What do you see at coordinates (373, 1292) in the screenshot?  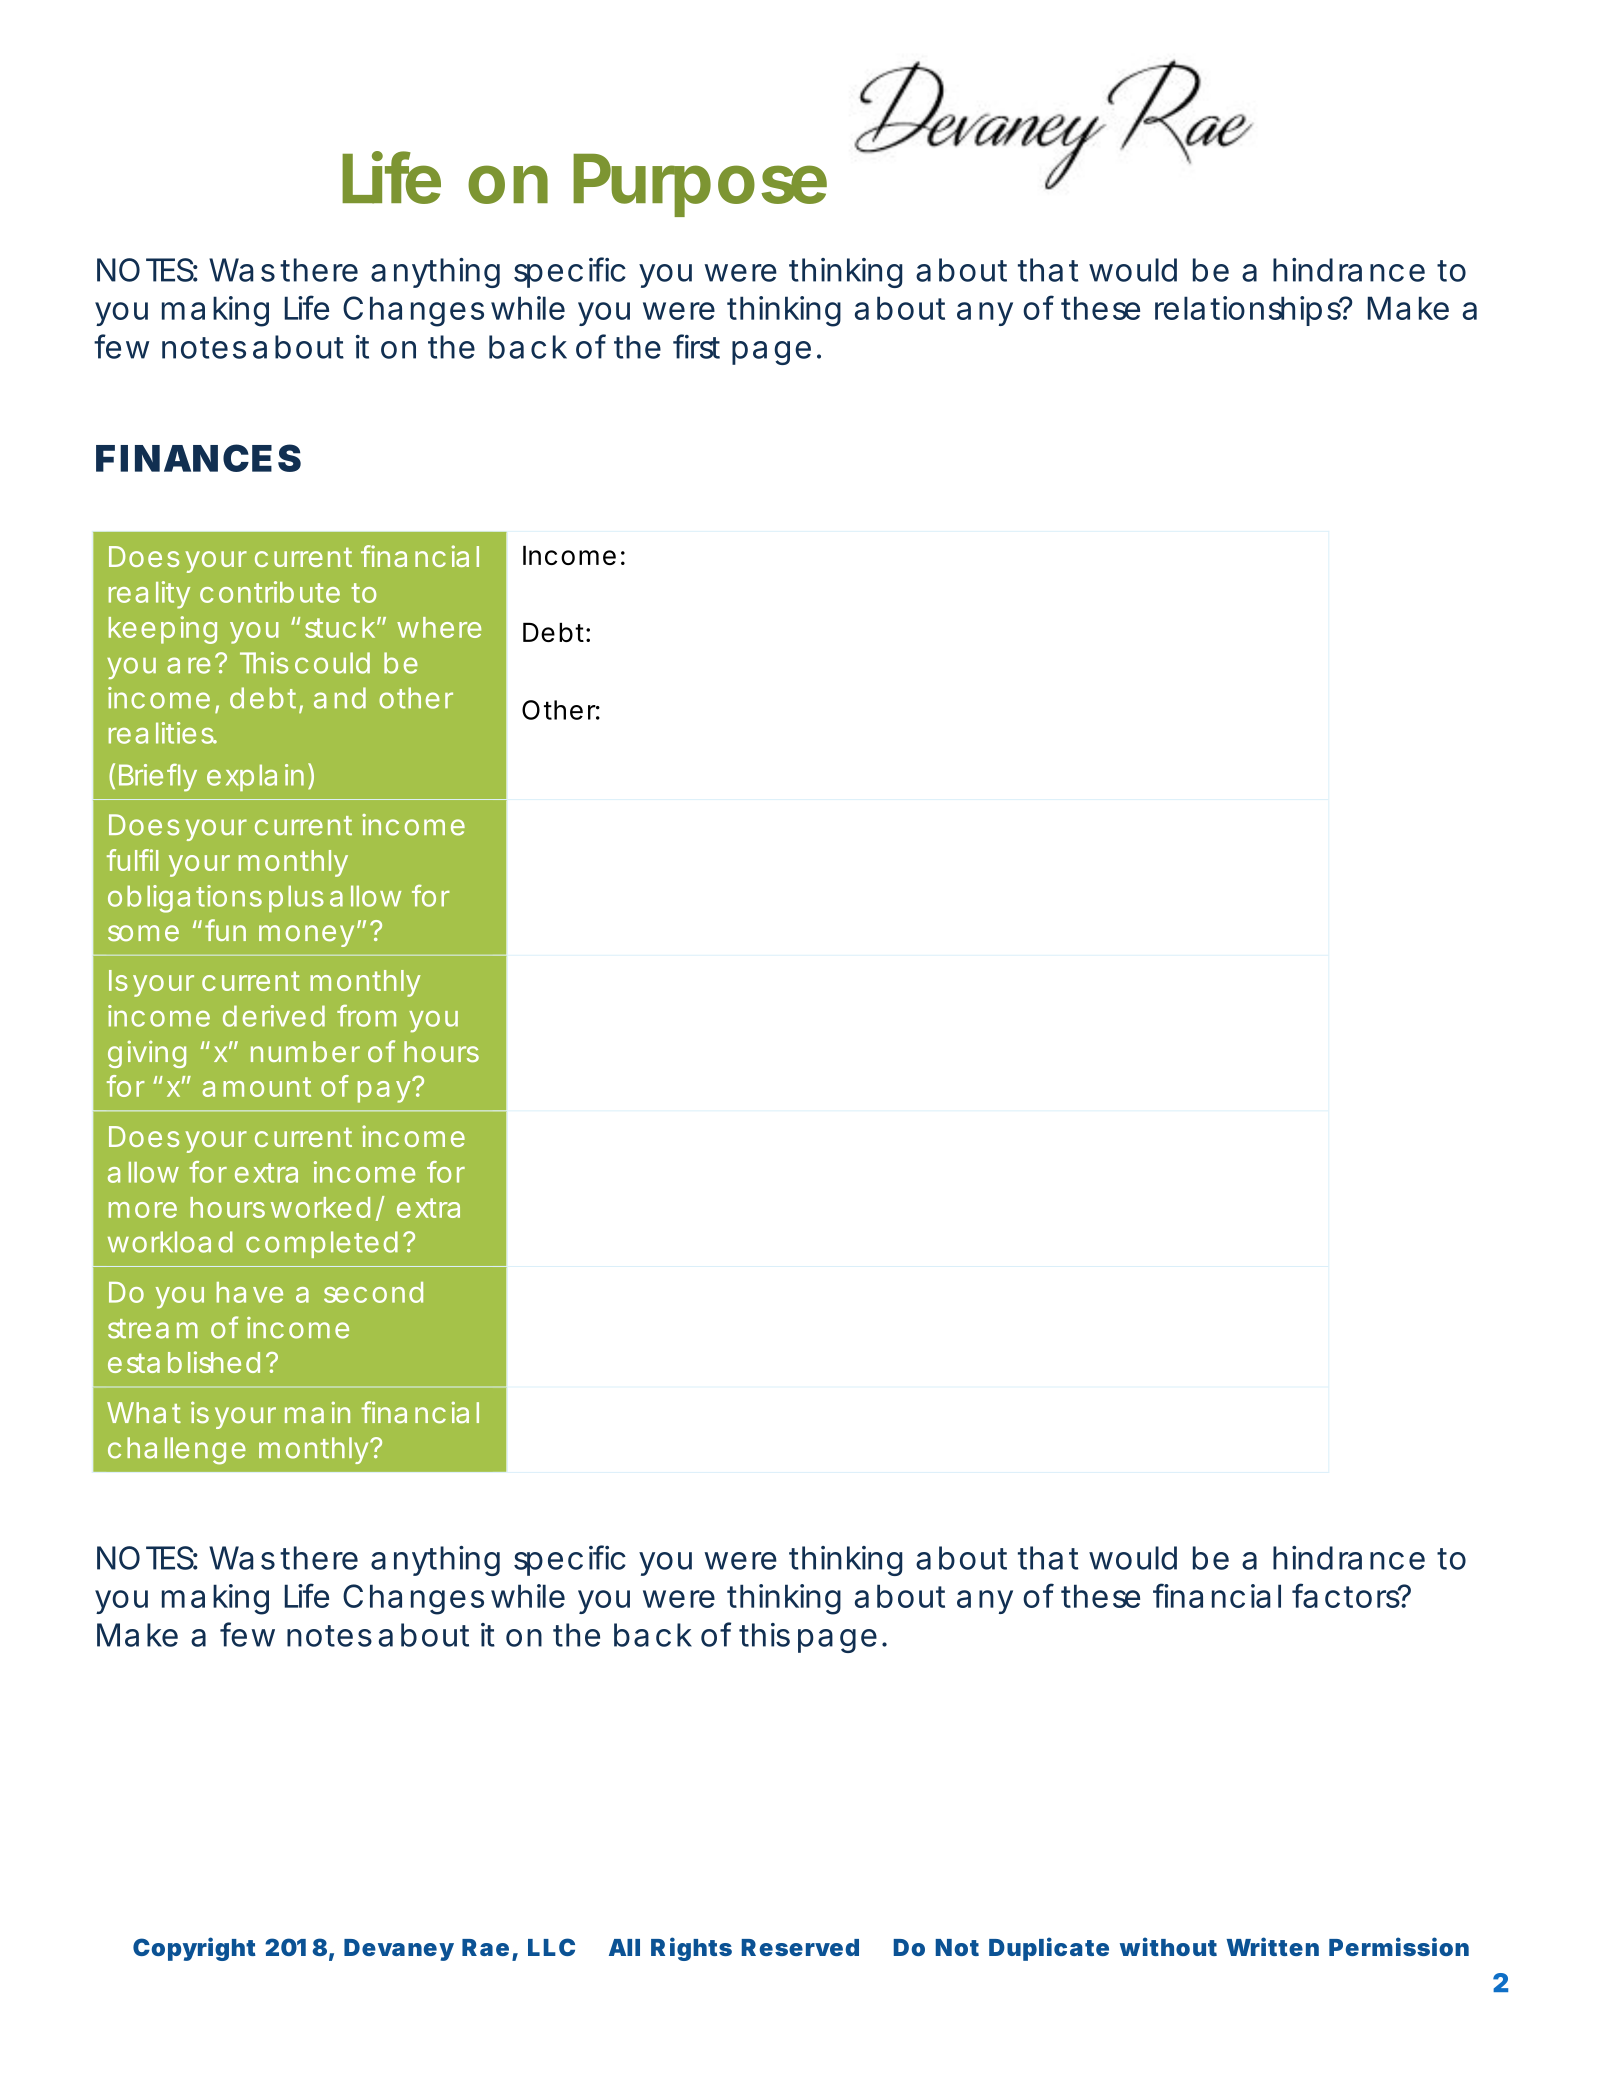 I see `second` at bounding box center [373, 1292].
